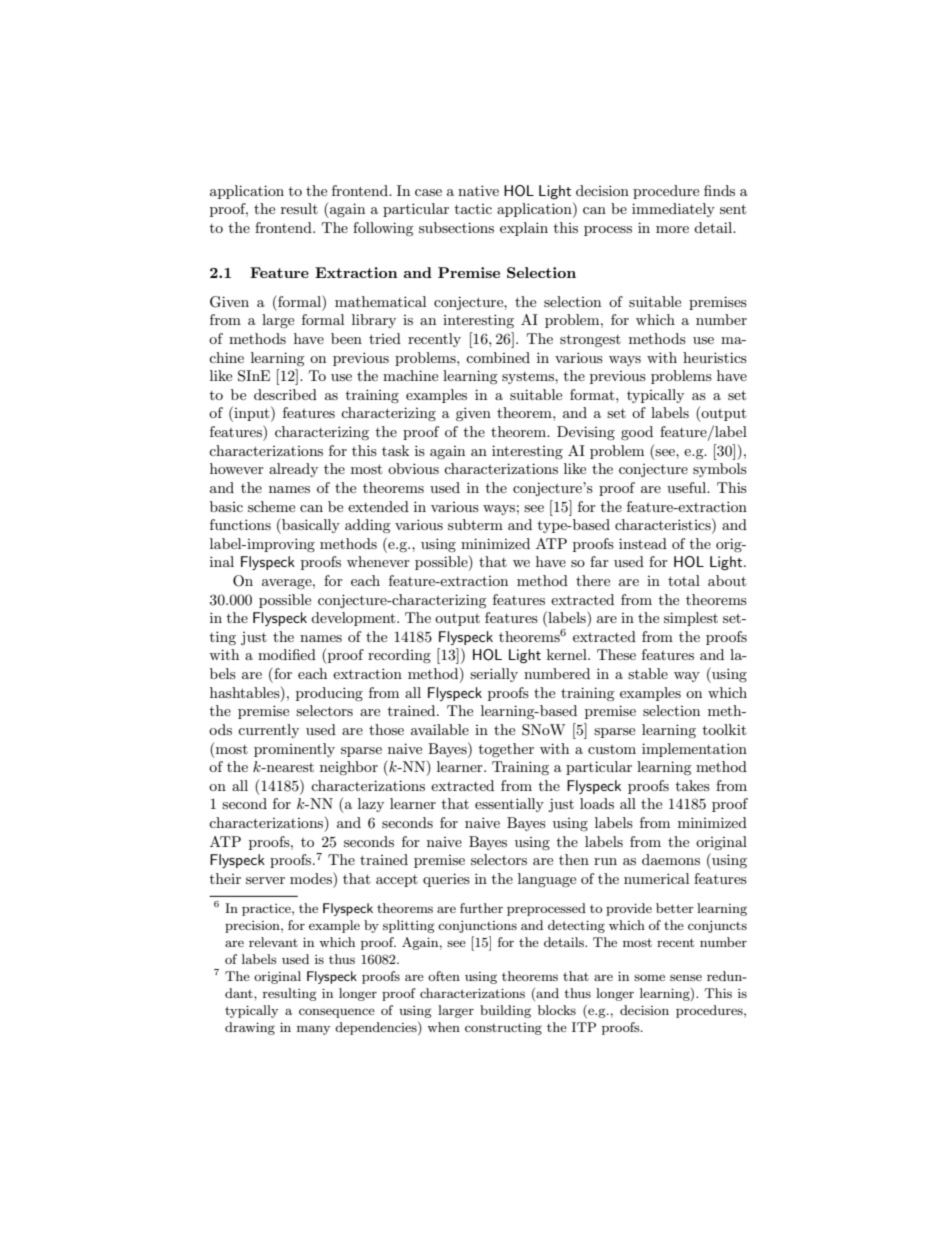 The image size is (952, 1233). What do you see at coordinates (313, 1030) in the image?
I see `many` at bounding box center [313, 1030].
